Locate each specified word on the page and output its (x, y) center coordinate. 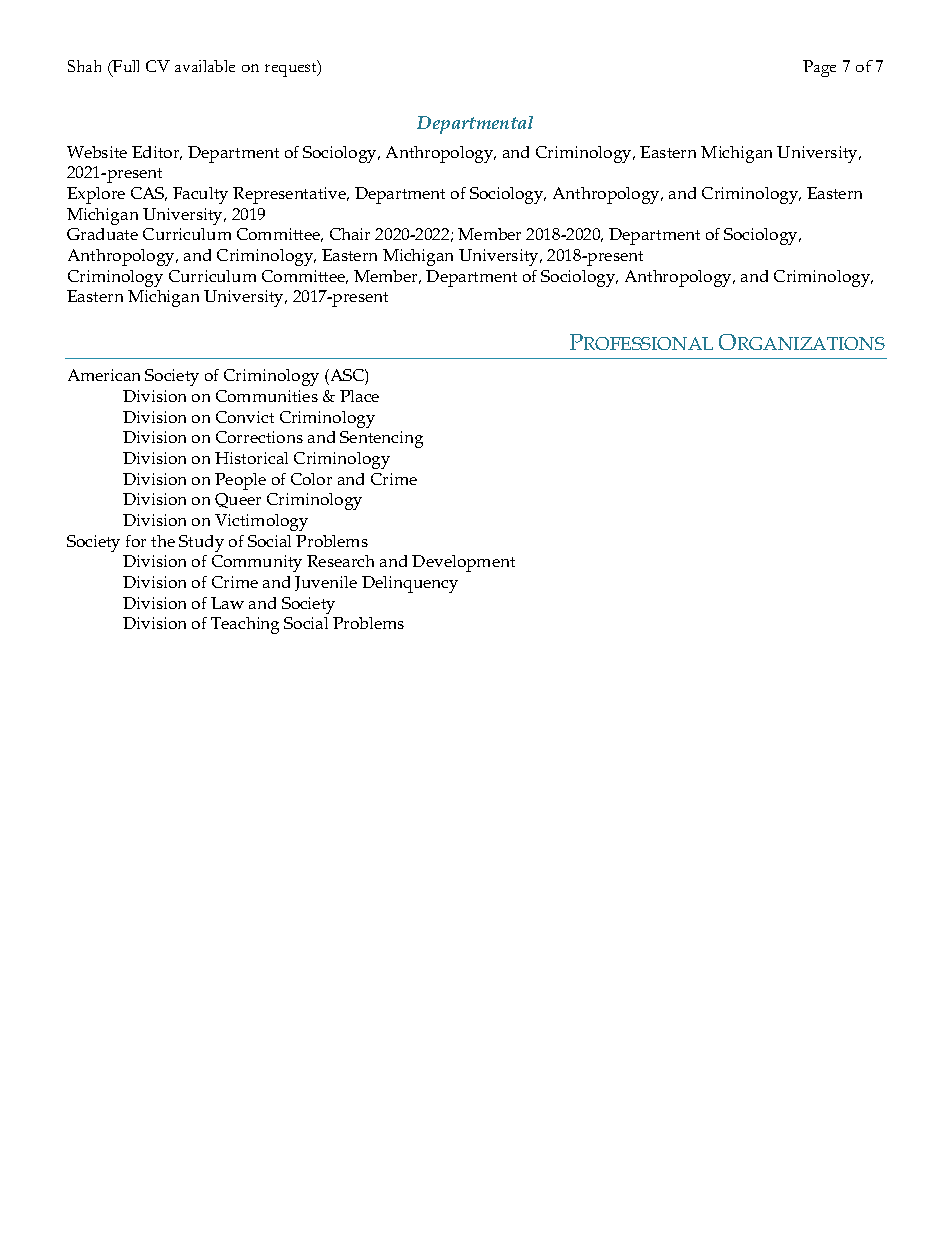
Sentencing (381, 439)
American (104, 375)
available (205, 66)
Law (227, 603)
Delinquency (410, 584)
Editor (157, 153)
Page (819, 68)
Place (359, 396)
